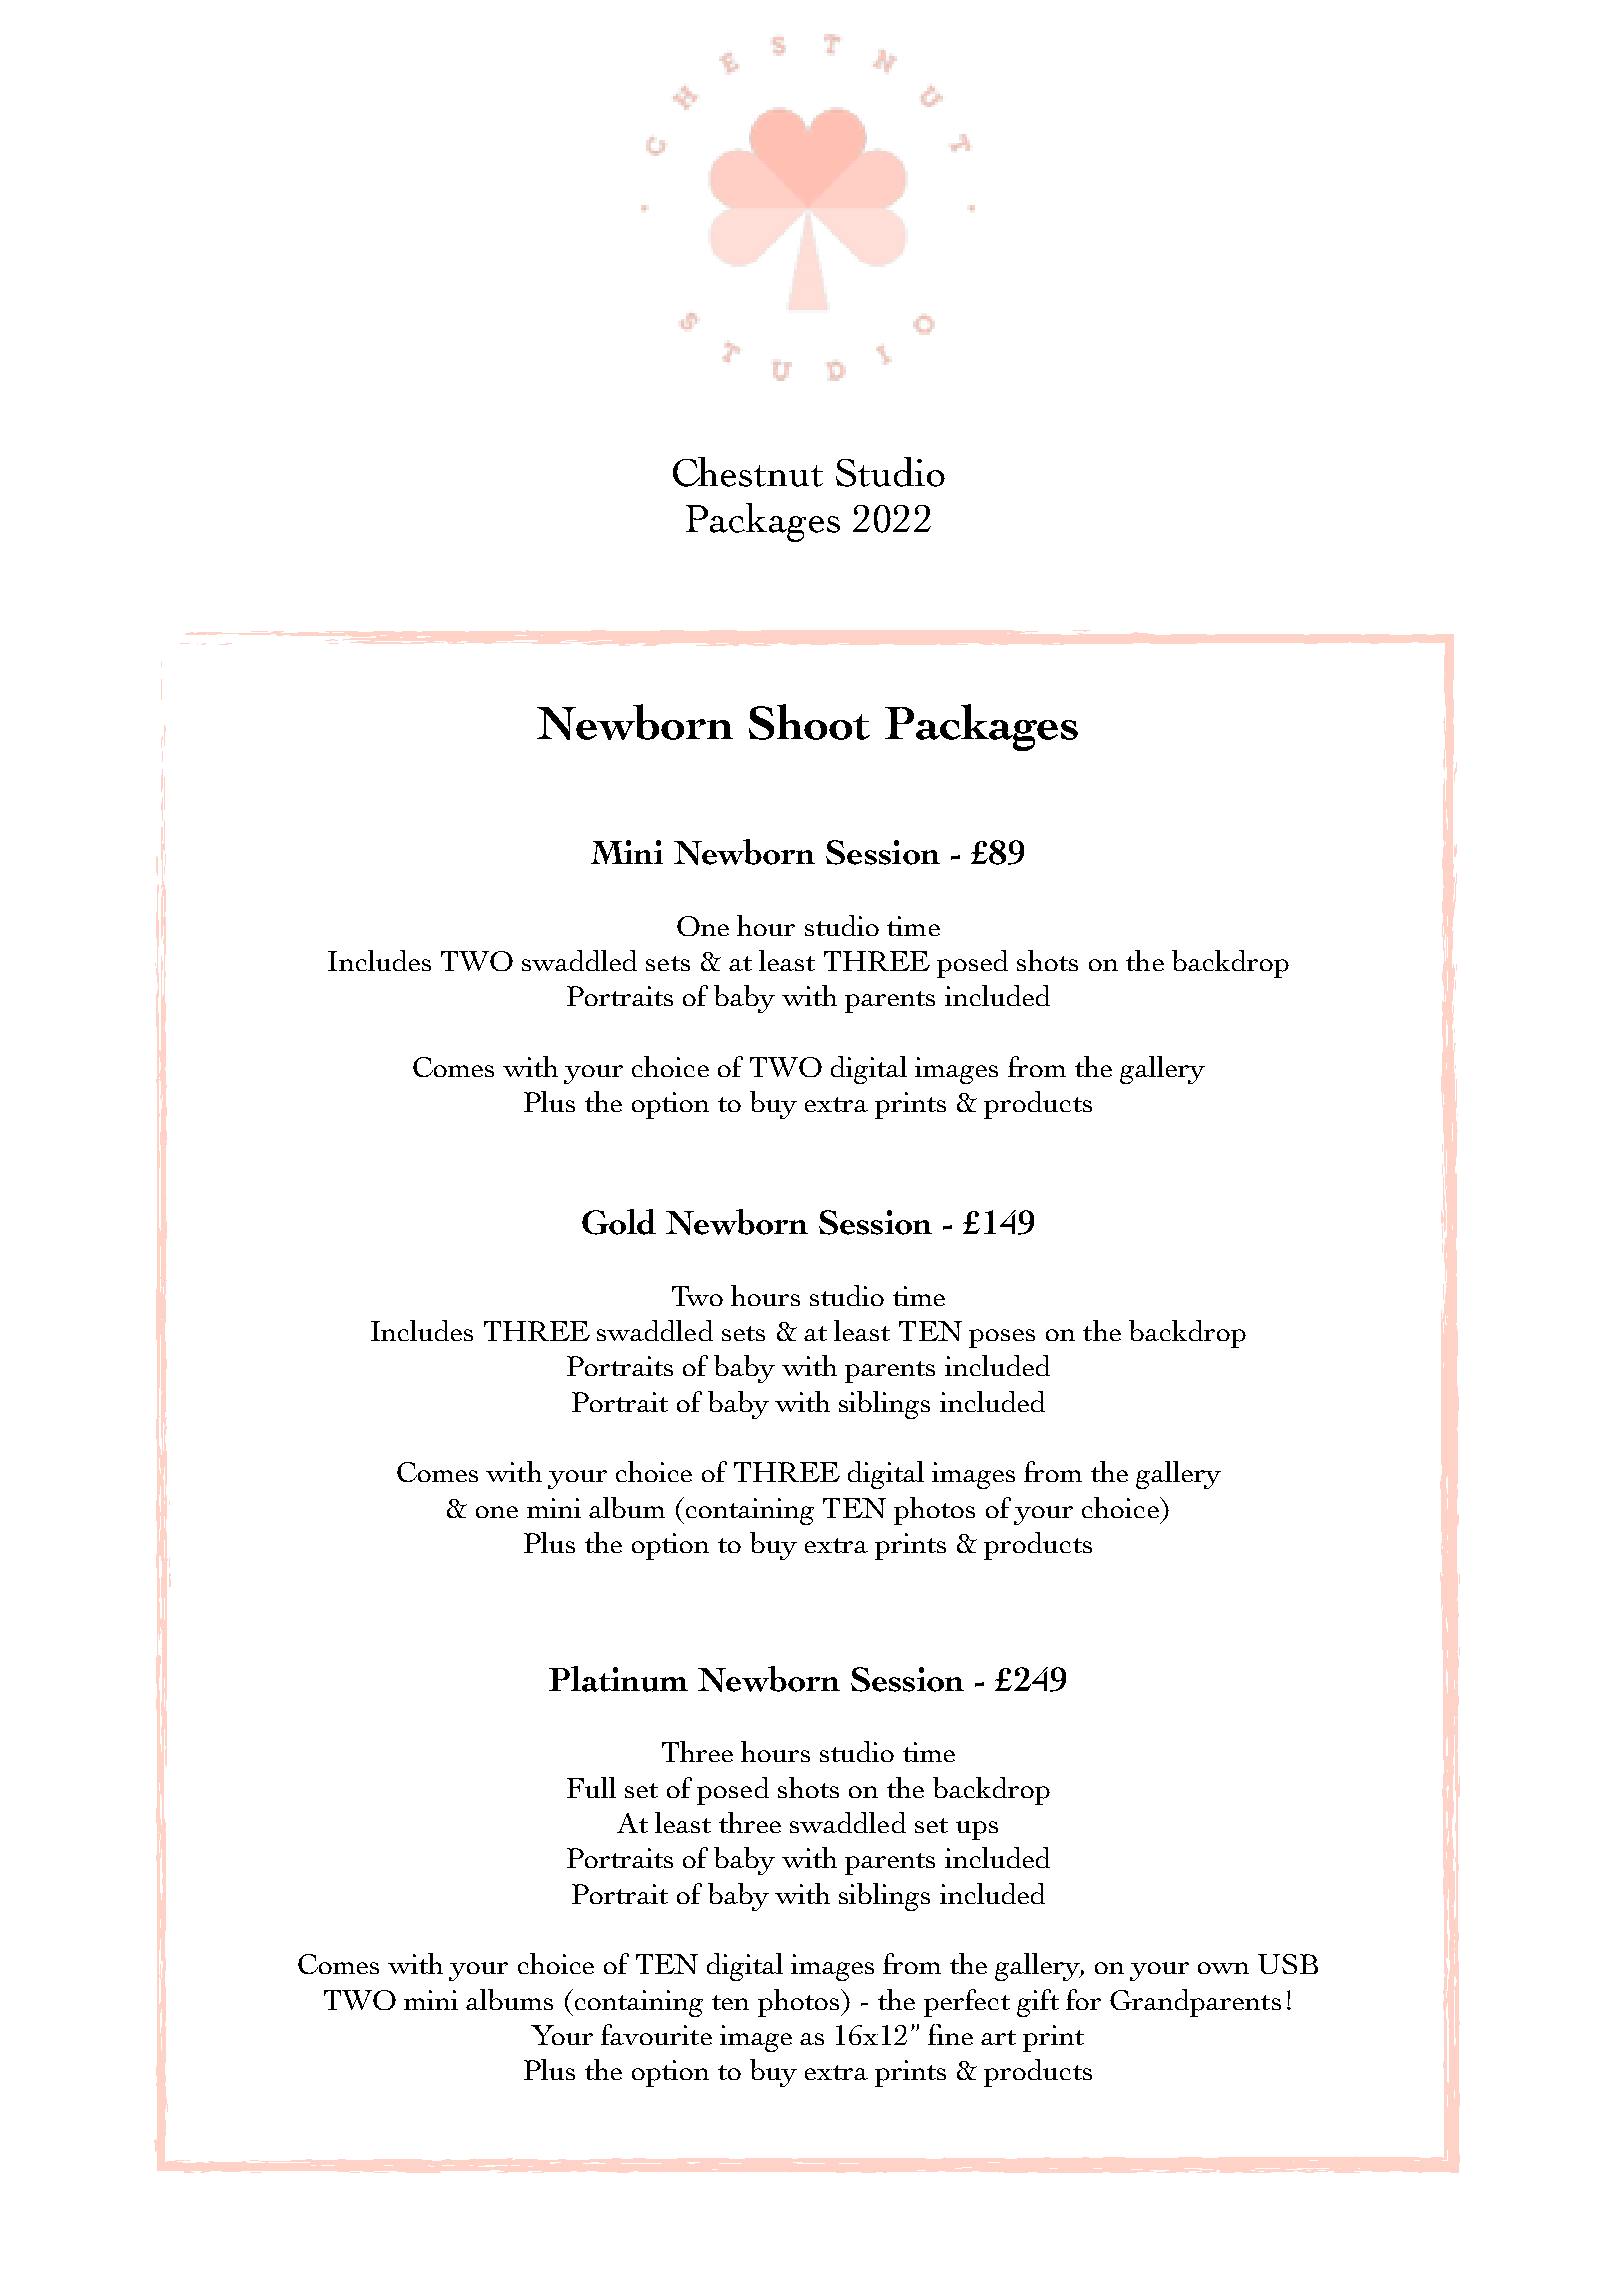 The image size is (1617, 2287). Describe the element at coordinates (618, 1679) in the page. I see `Platinum` at that location.
